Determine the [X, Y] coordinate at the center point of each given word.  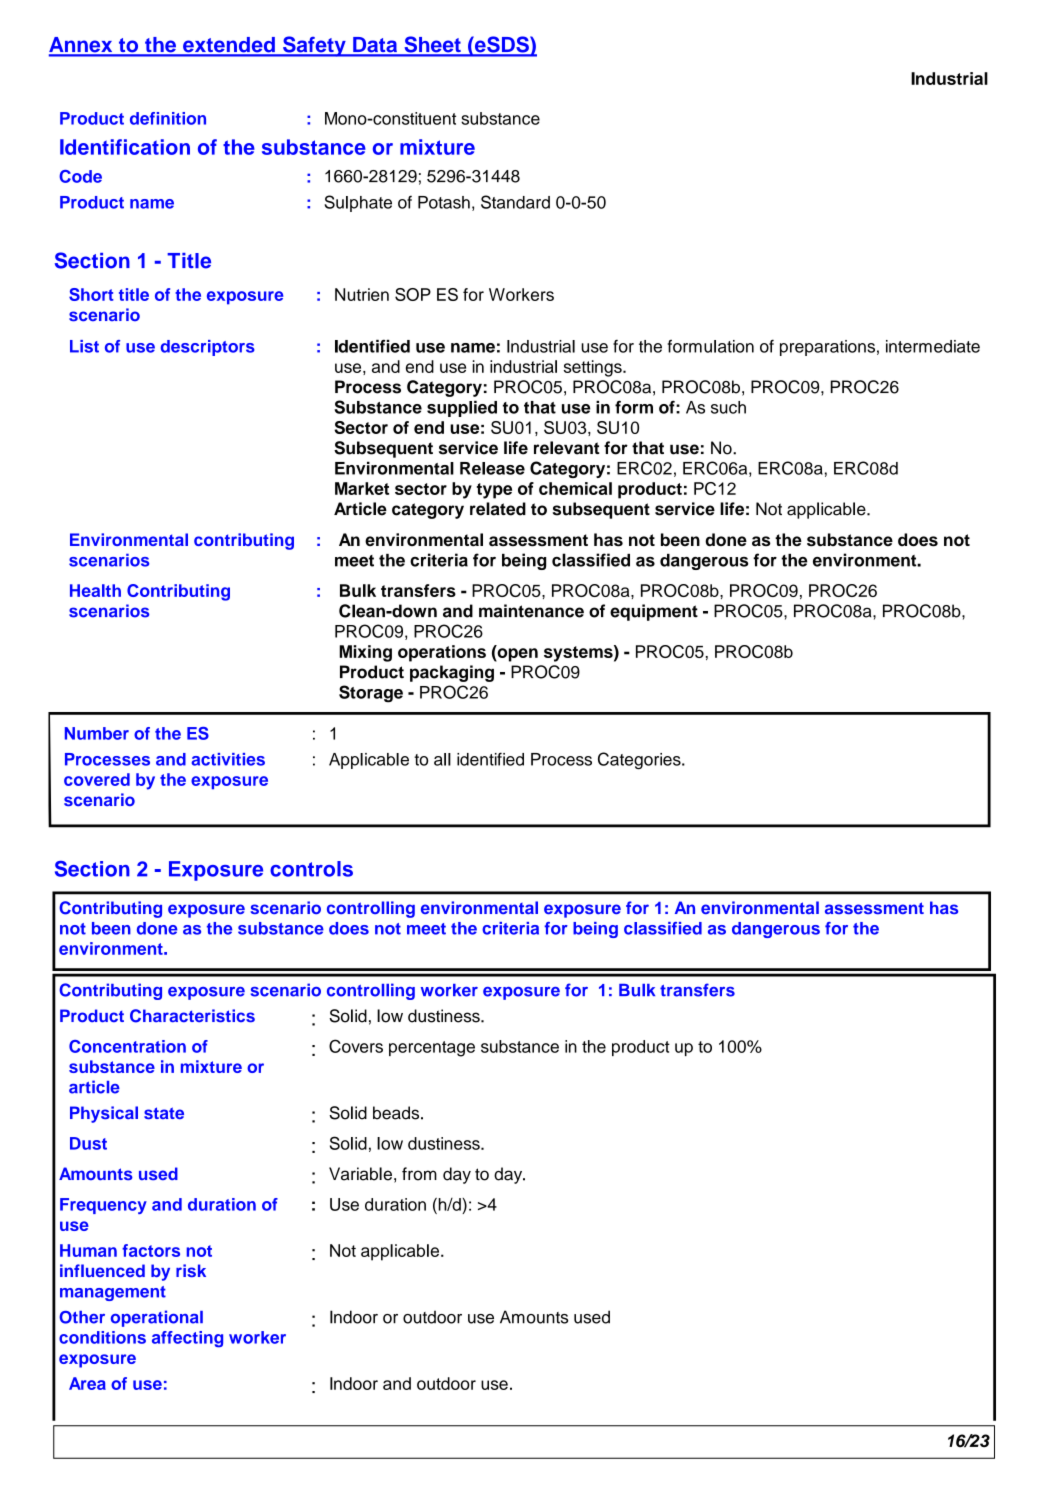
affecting [187, 1339]
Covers [356, 1046]
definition [168, 118]
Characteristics [192, 1016]
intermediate [933, 346]
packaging [452, 673]
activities [228, 759]
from [419, 1174]
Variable [360, 1174]
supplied [462, 408]
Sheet [432, 46]
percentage [432, 1049]
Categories [640, 760]
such [728, 407]
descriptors [208, 348]
